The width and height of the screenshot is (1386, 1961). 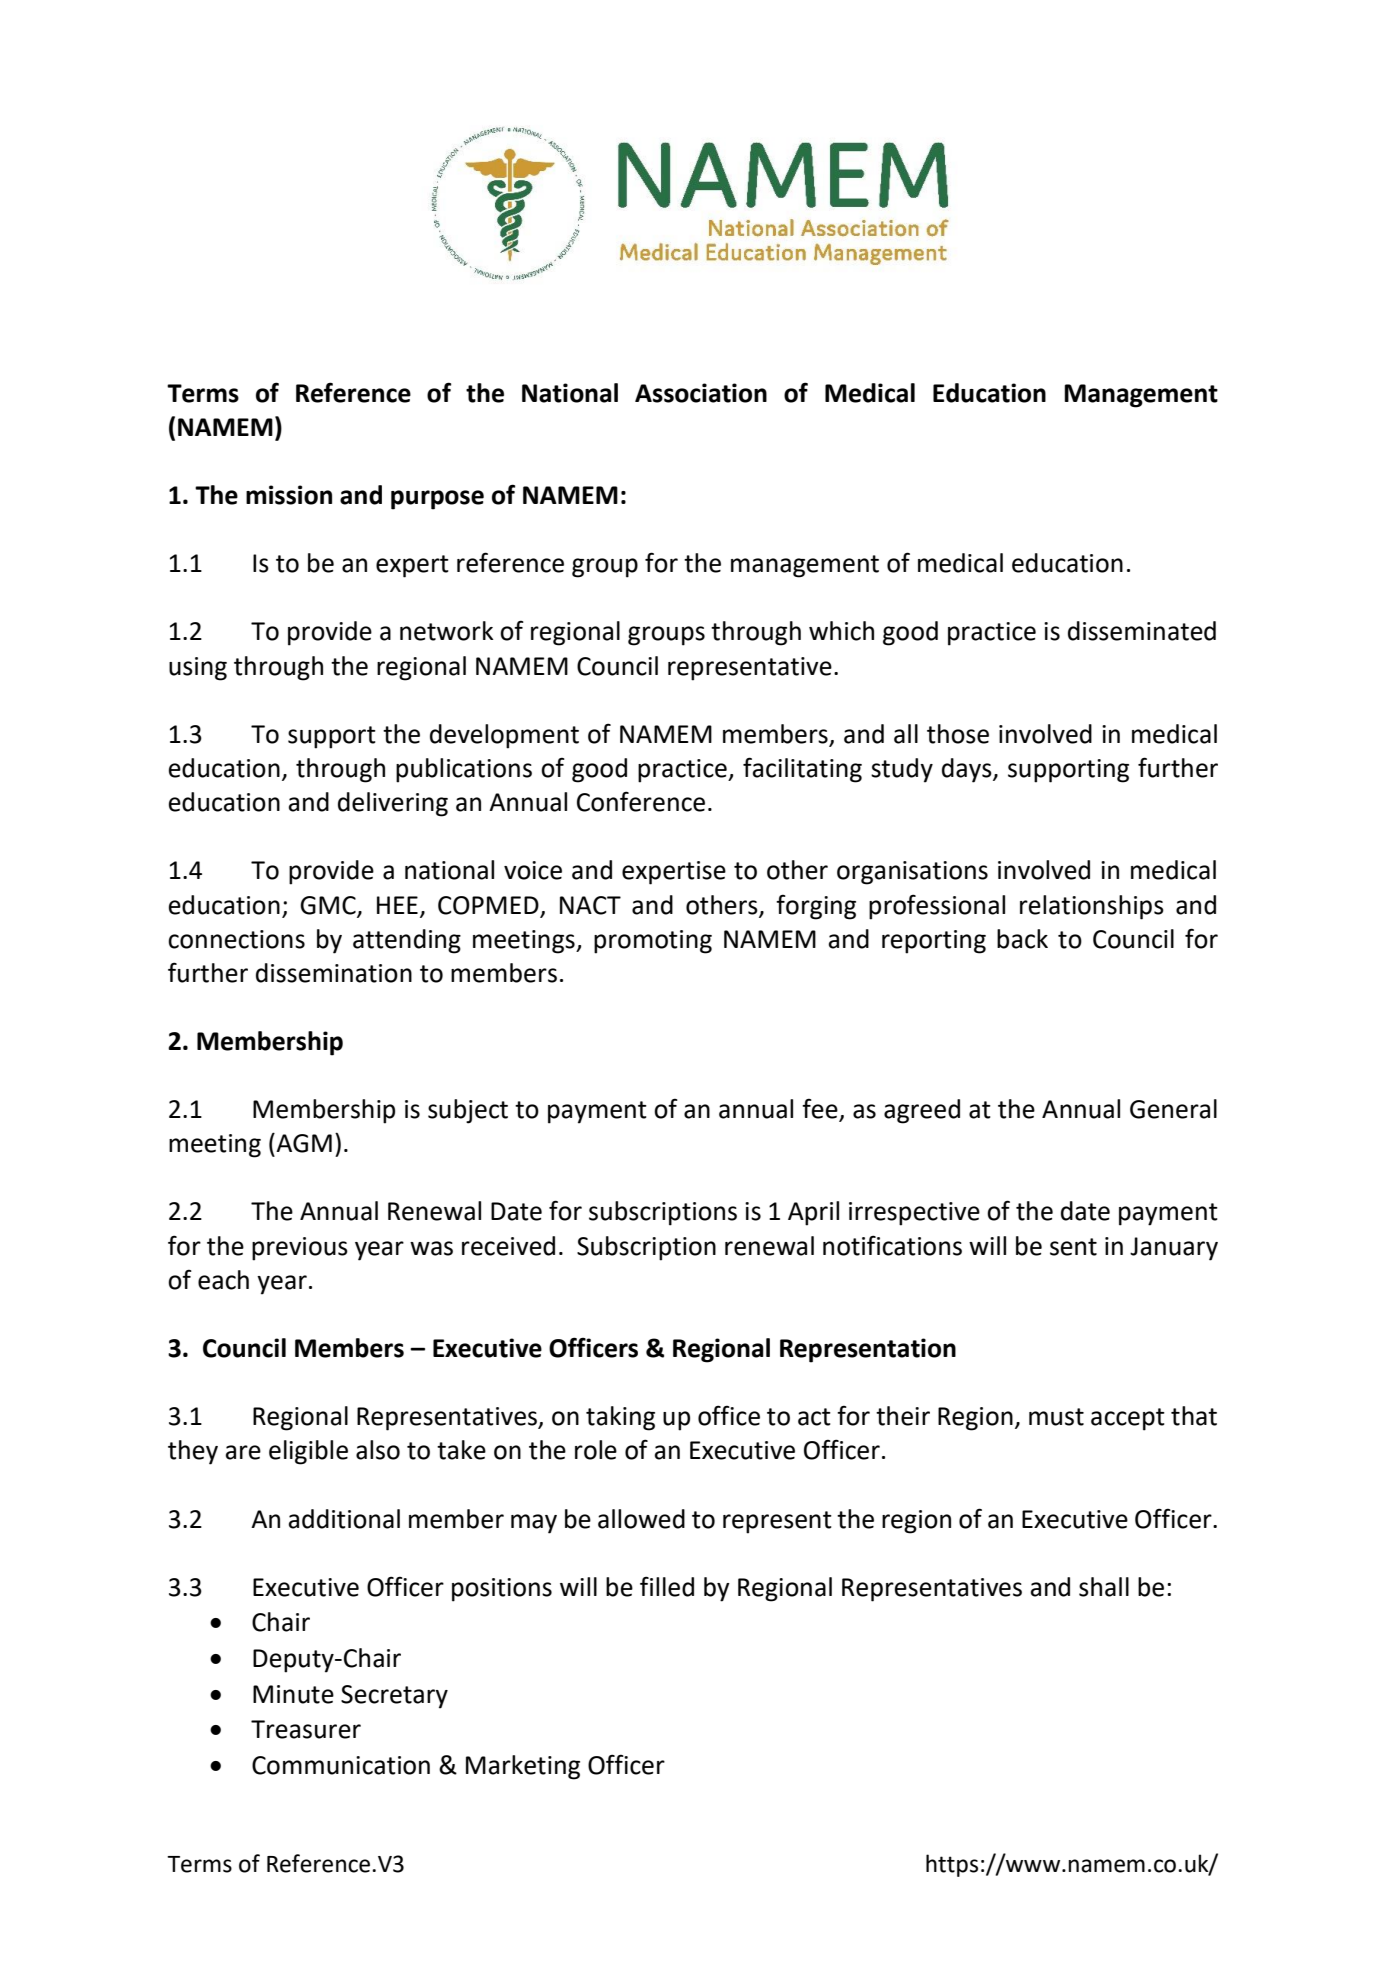 What do you see at coordinates (1142, 631) in the screenshot?
I see `disseminated` at bounding box center [1142, 631].
